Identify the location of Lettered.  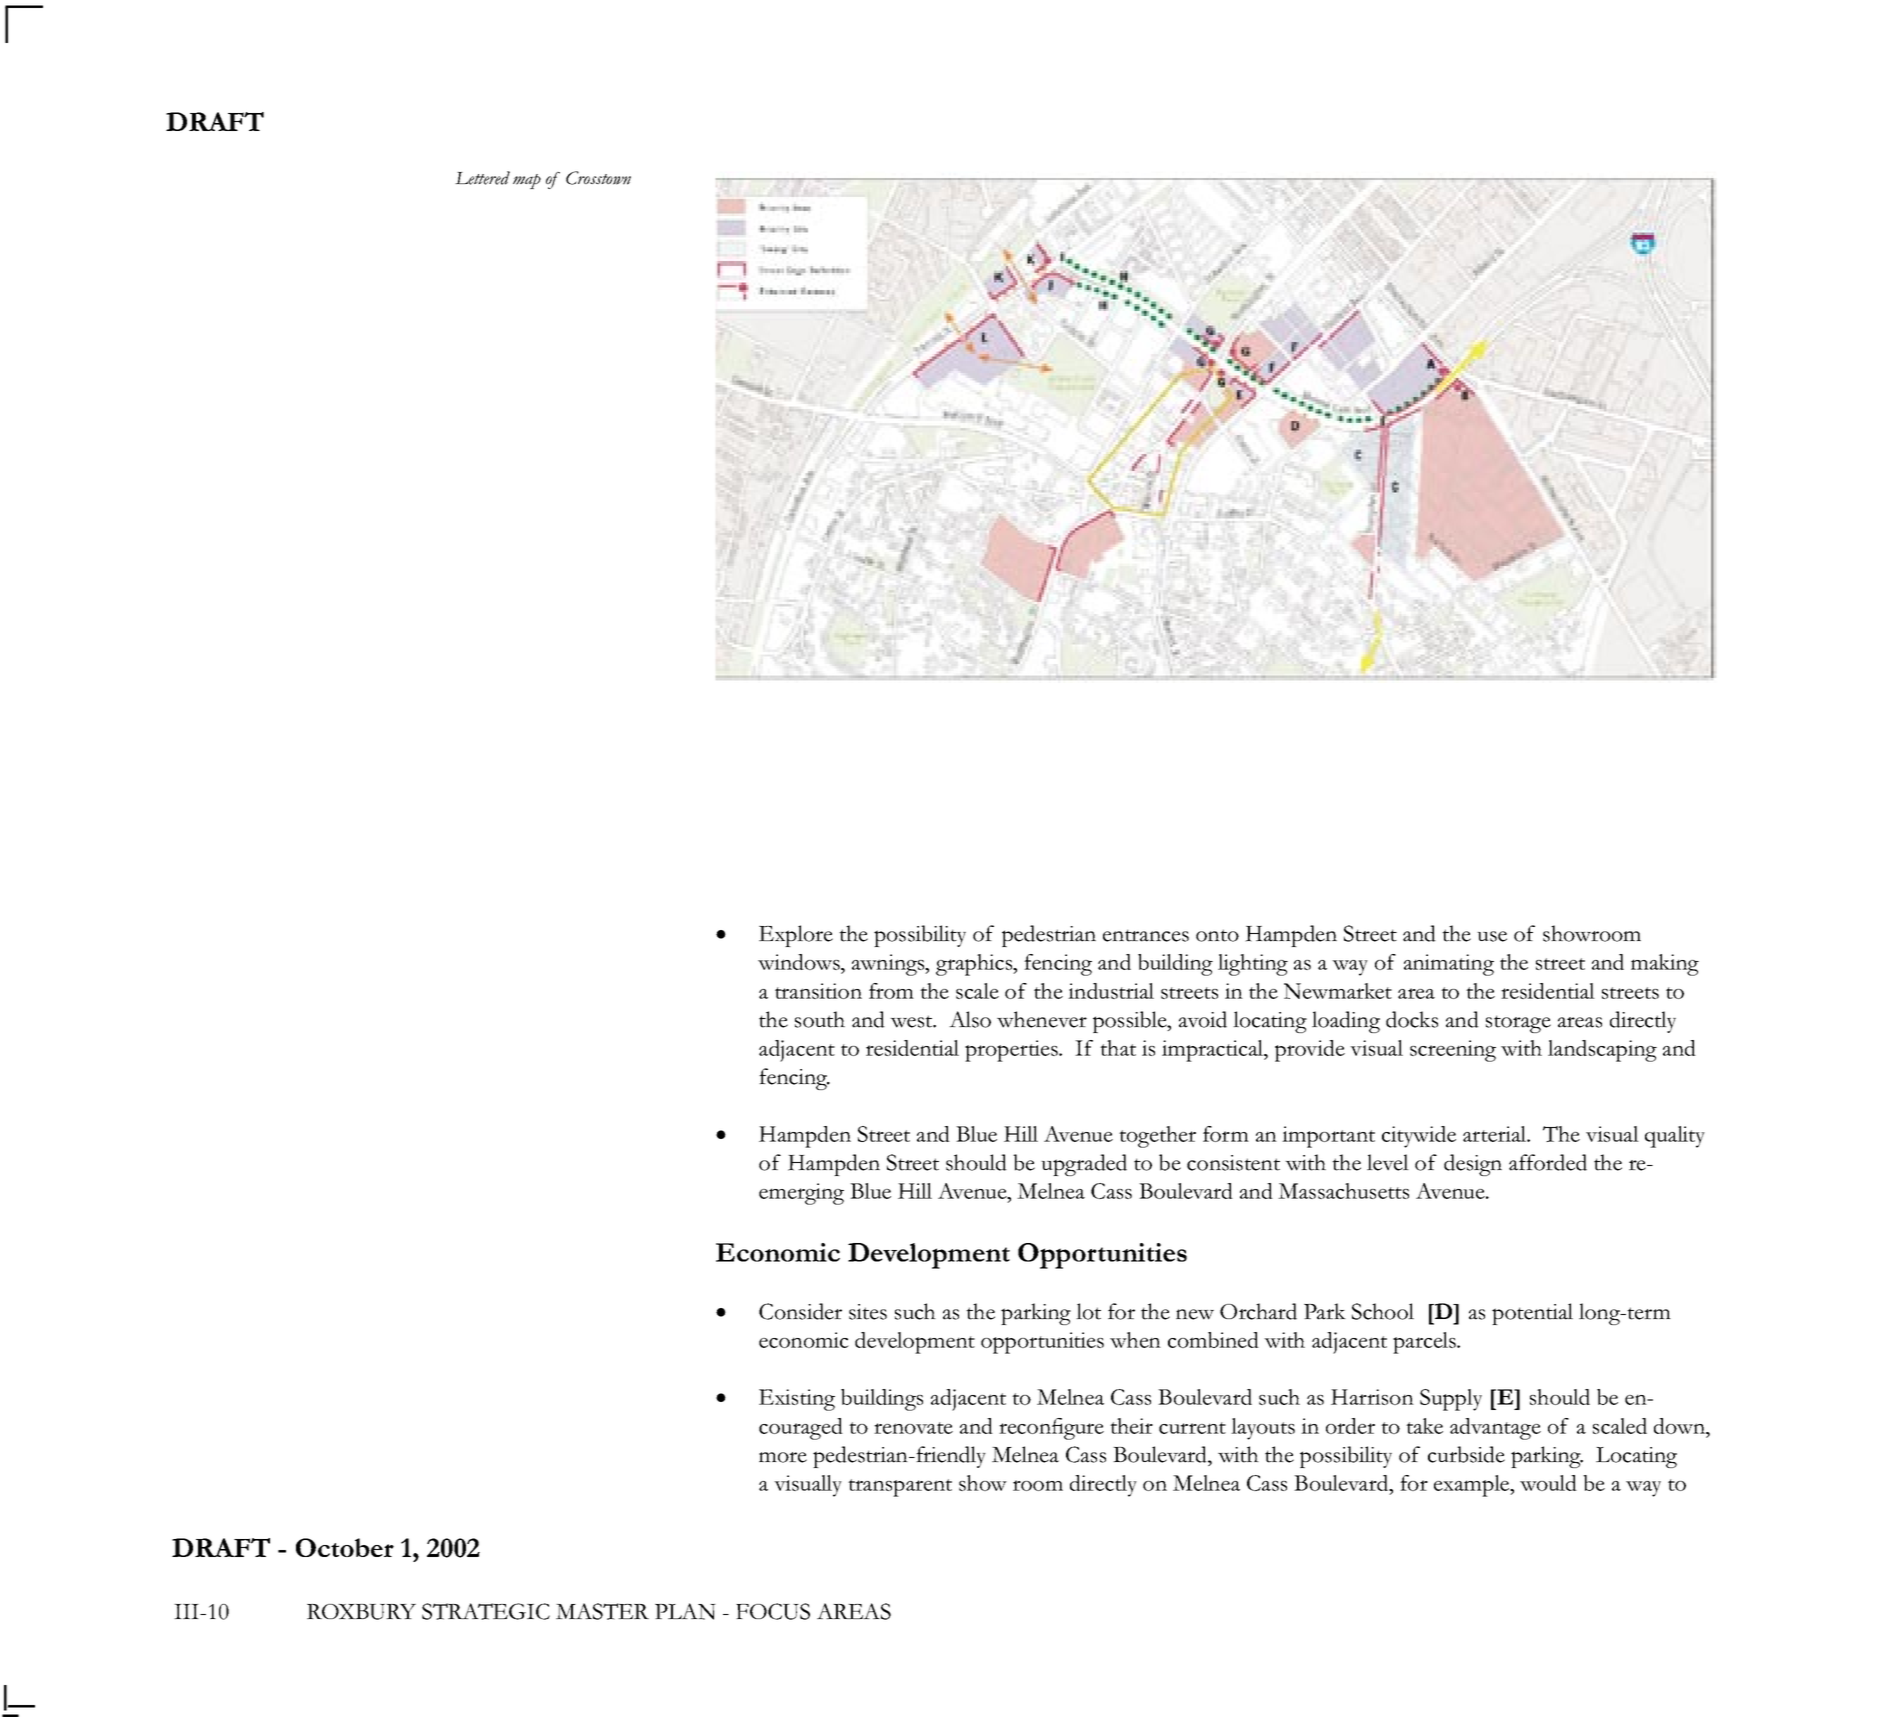
(482, 178).
